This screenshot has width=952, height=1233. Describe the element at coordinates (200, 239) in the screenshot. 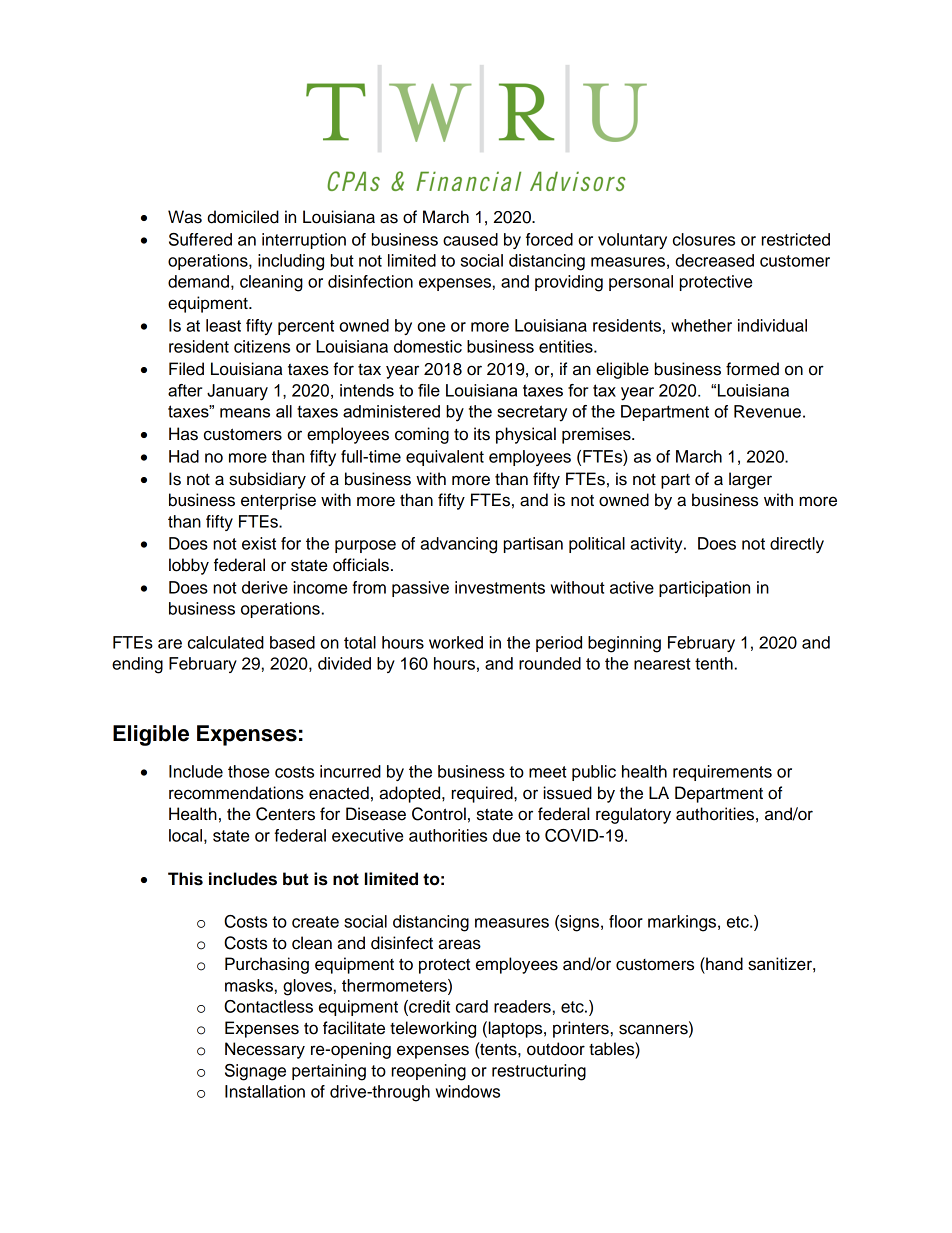

I see `Suffered` at that location.
